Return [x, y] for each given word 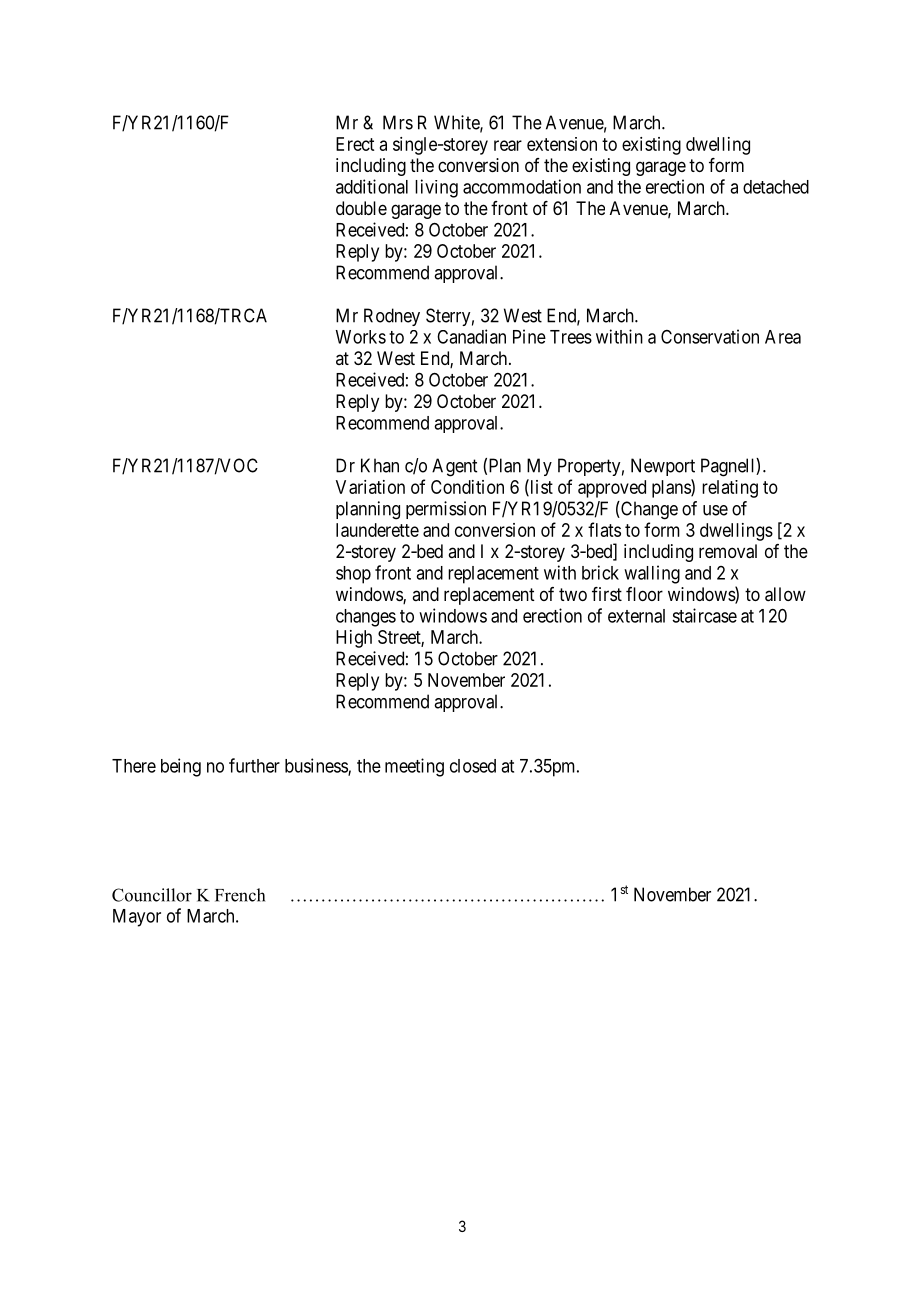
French [240, 895]
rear [508, 145]
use [715, 510]
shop [353, 575]
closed [473, 766]
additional [372, 186]
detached [776, 187]
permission [446, 510]
